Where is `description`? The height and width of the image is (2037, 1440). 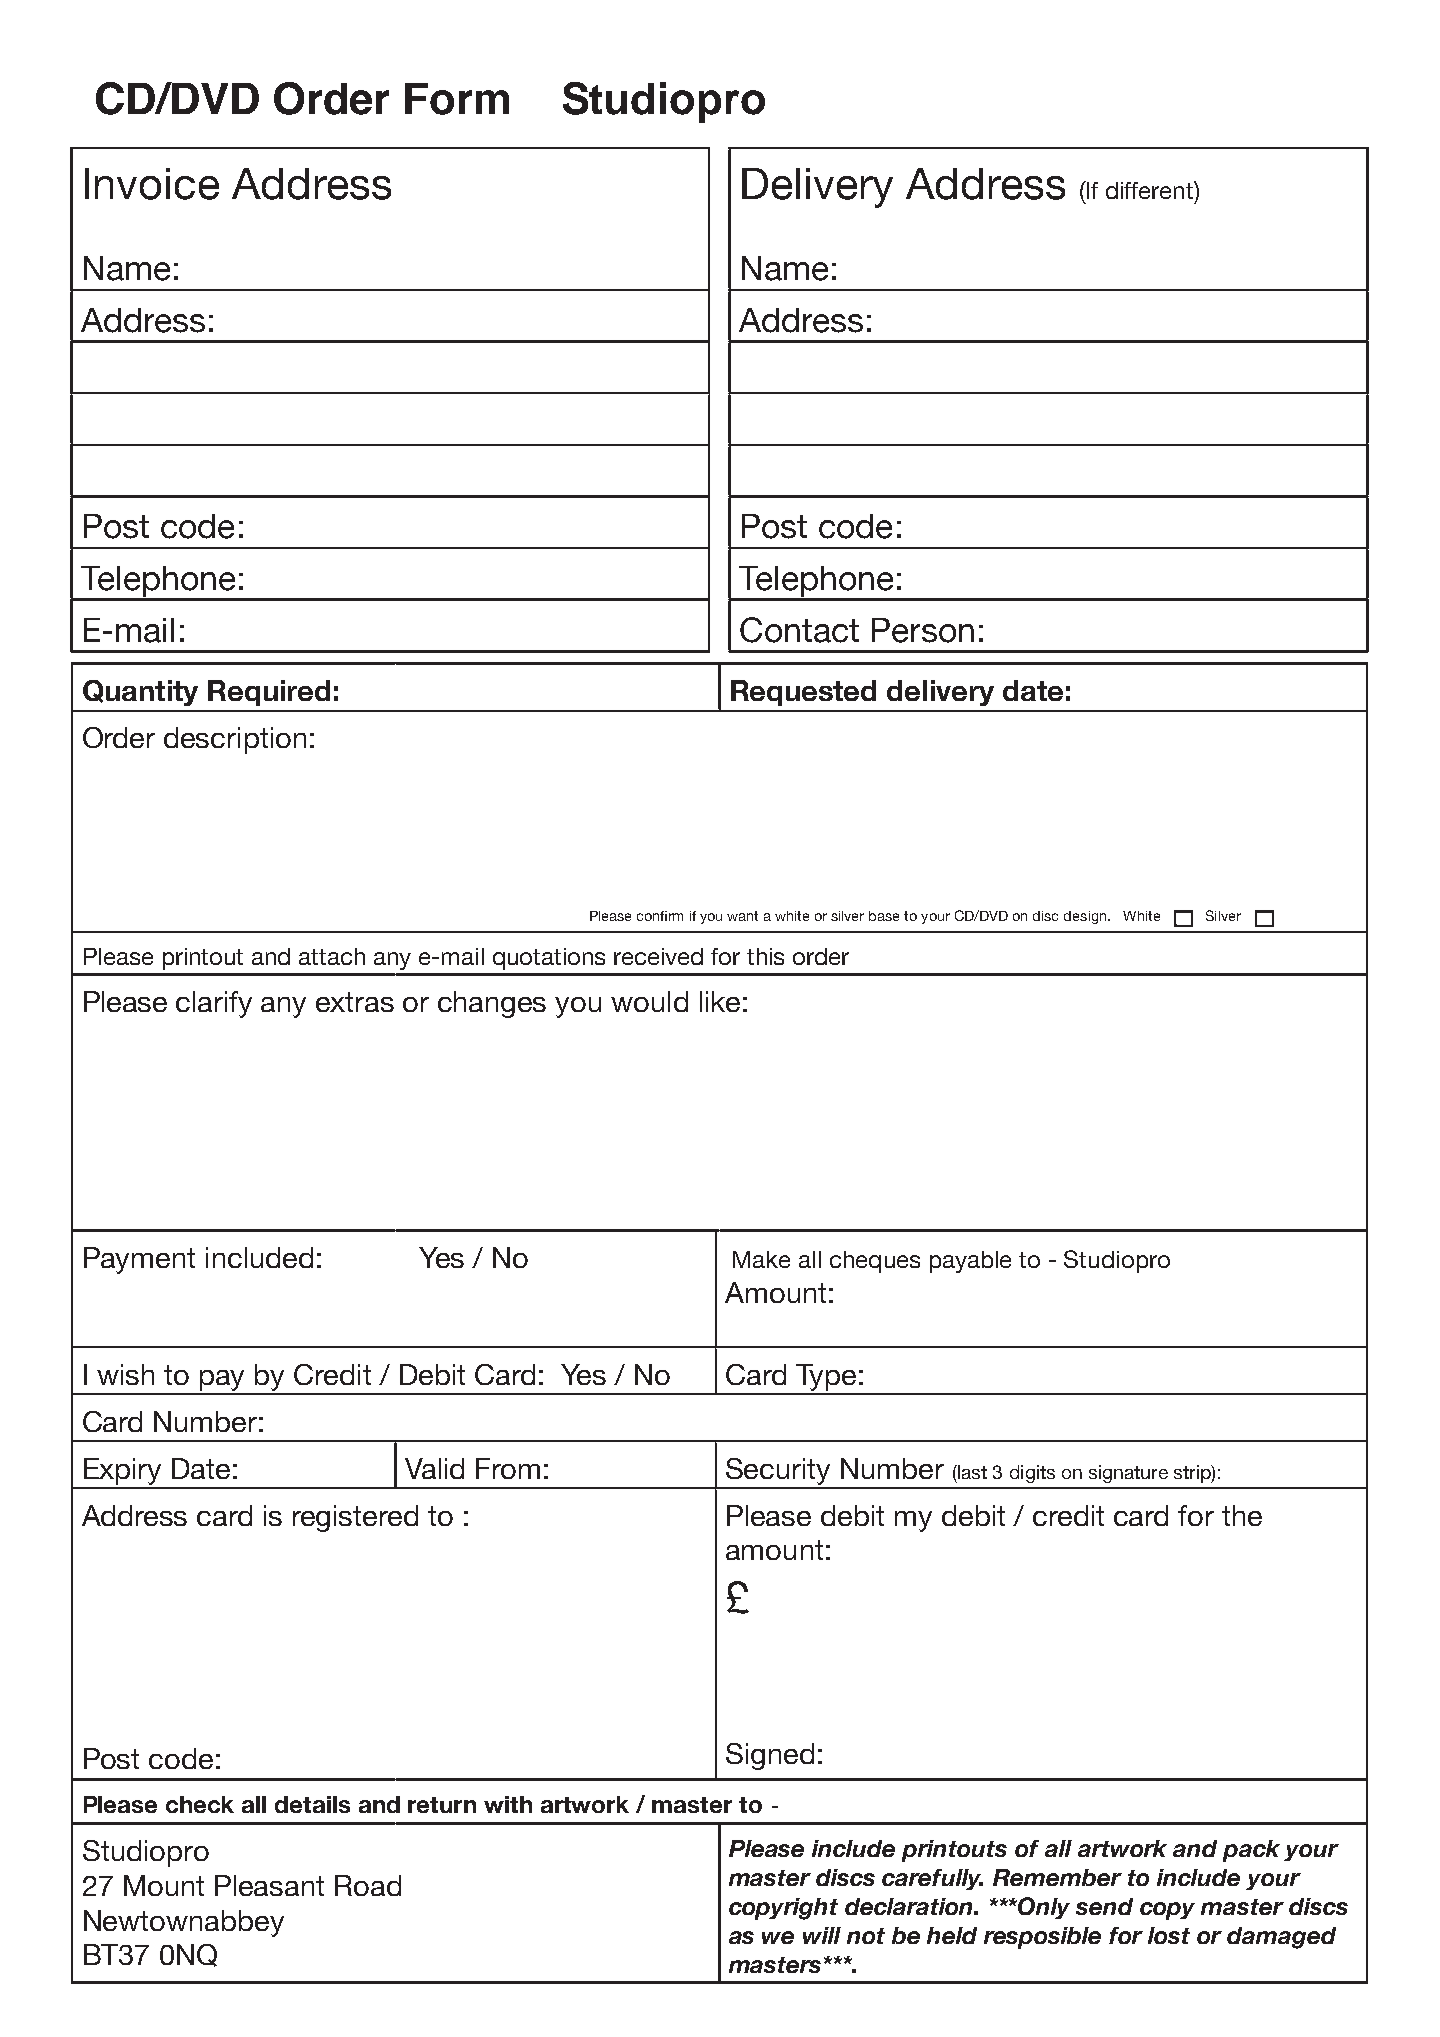 description is located at coordinates (235, 740).
